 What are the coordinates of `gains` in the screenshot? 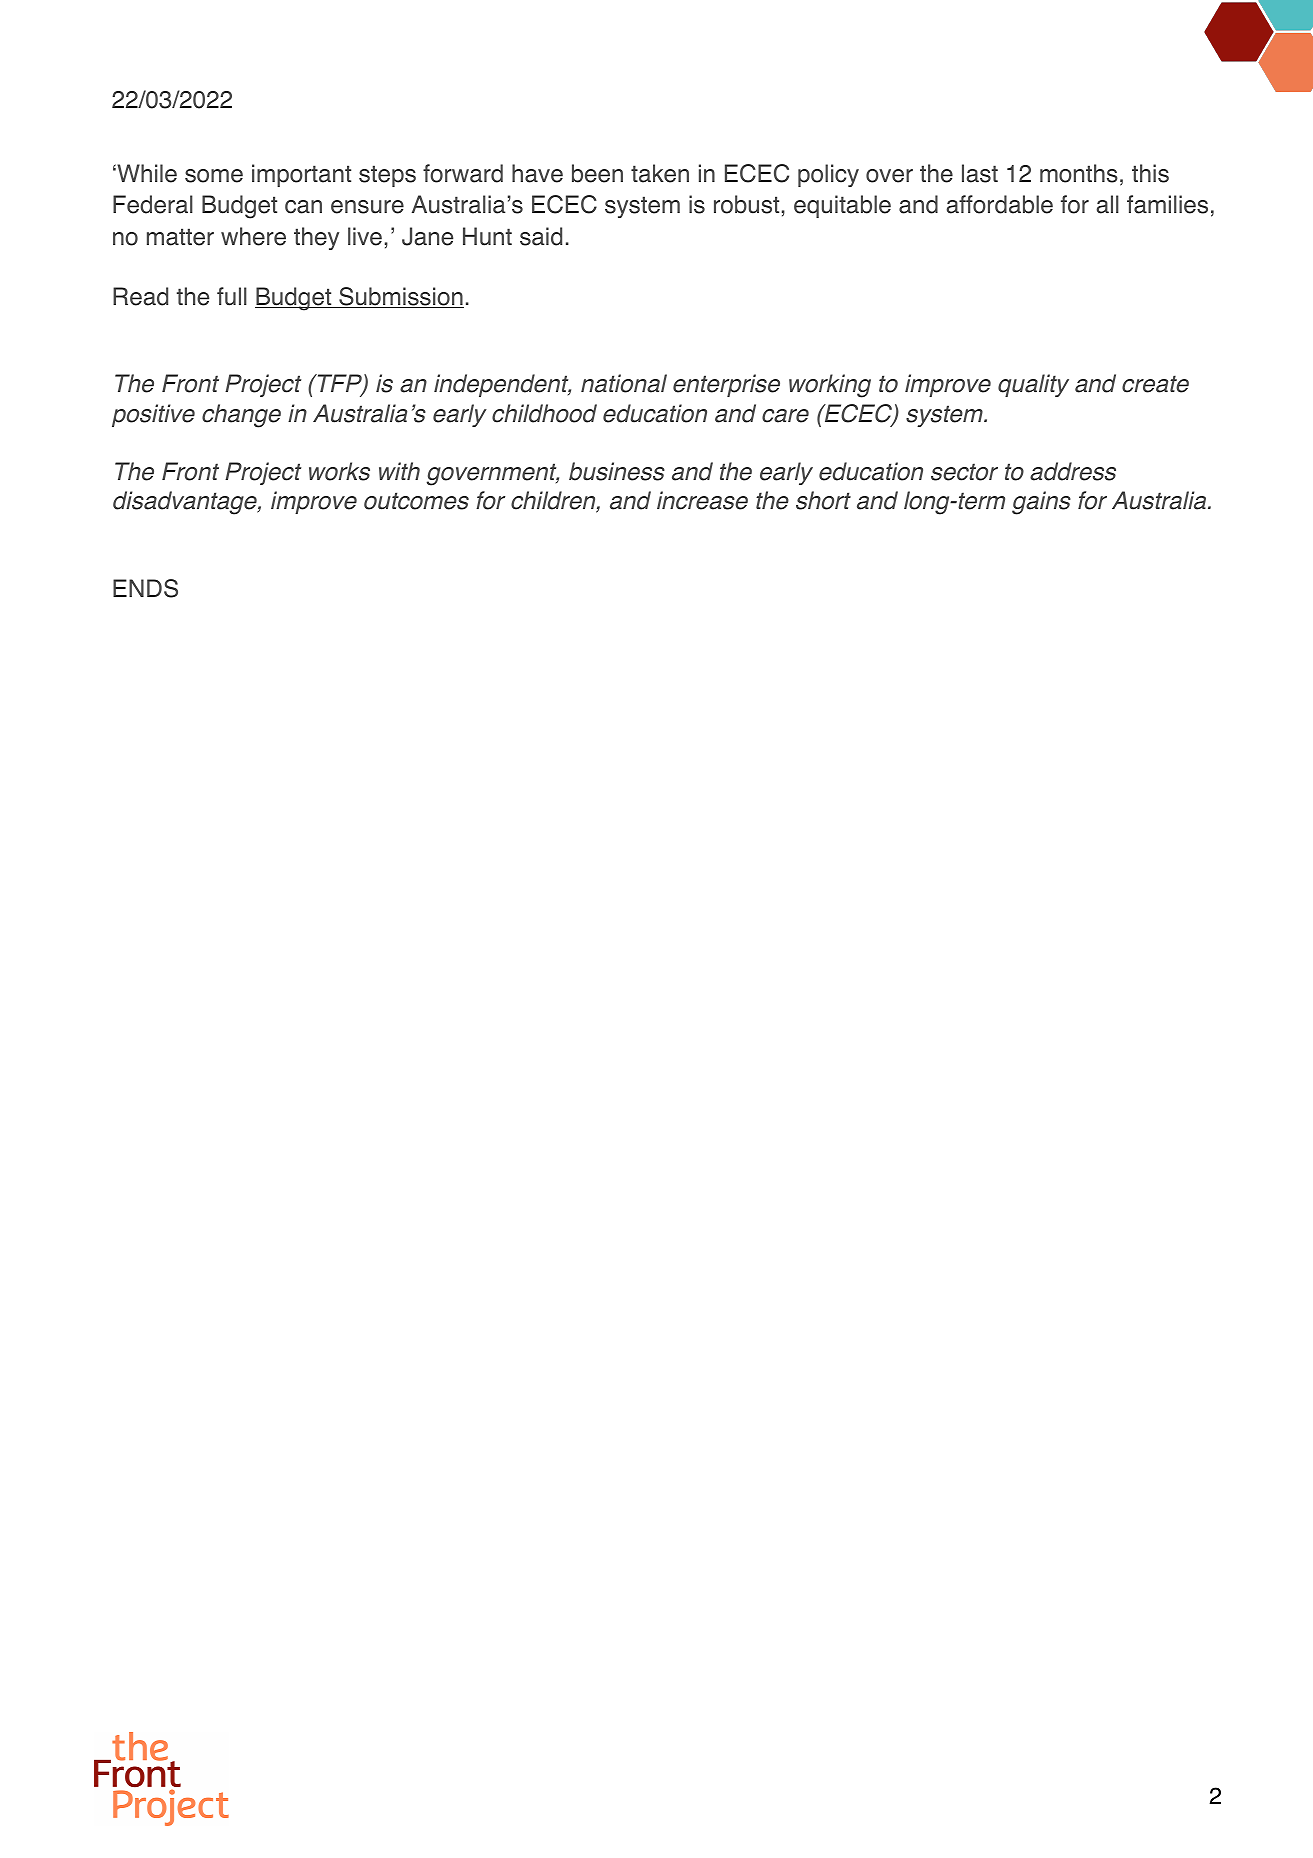 It's located at (1041, 503).
